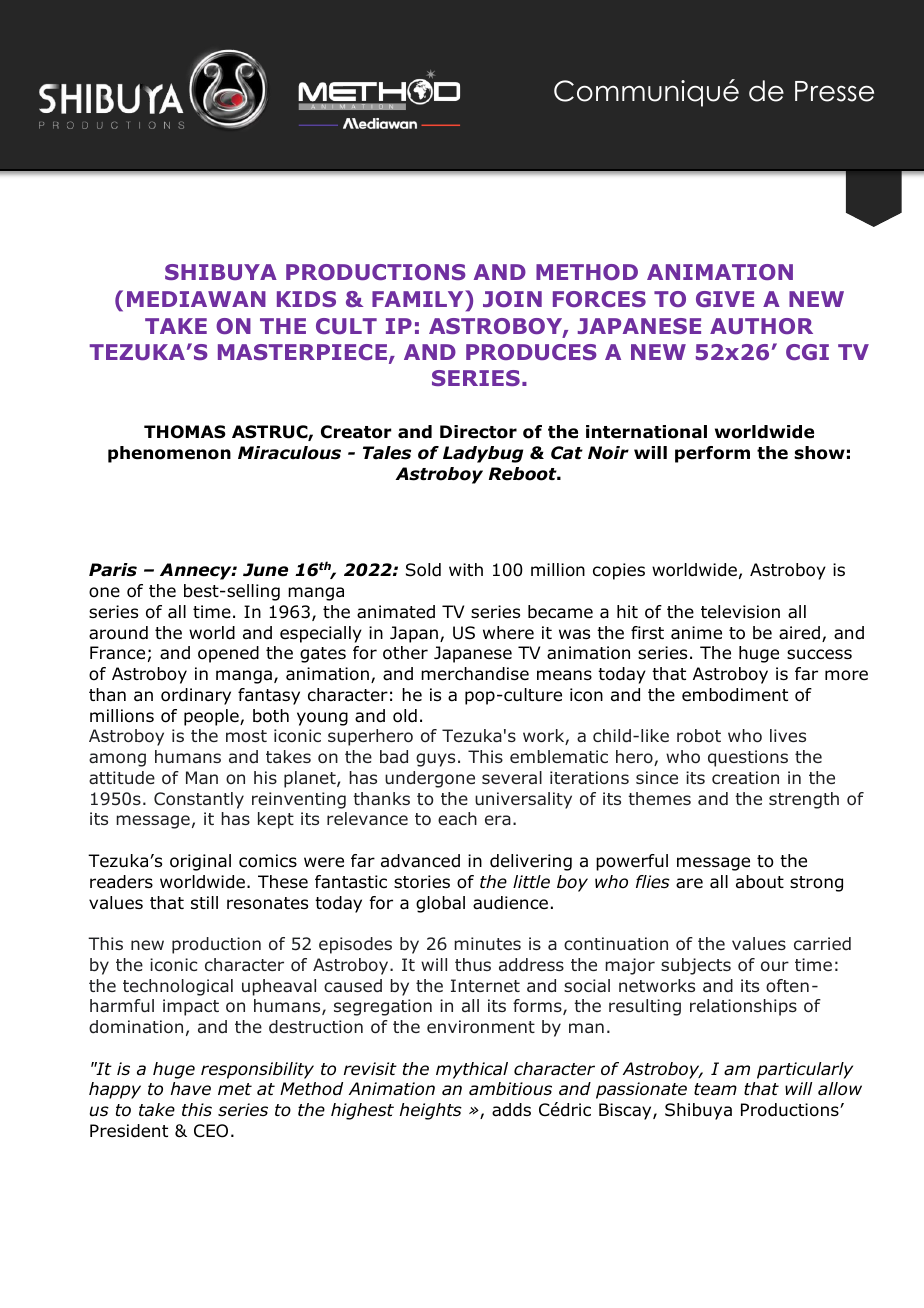 This screenshot has height=1308, width=924. What do you see at coordinates (715, 1089) in the screenshot?
I see `team` at bounding box center [715, 1089].
